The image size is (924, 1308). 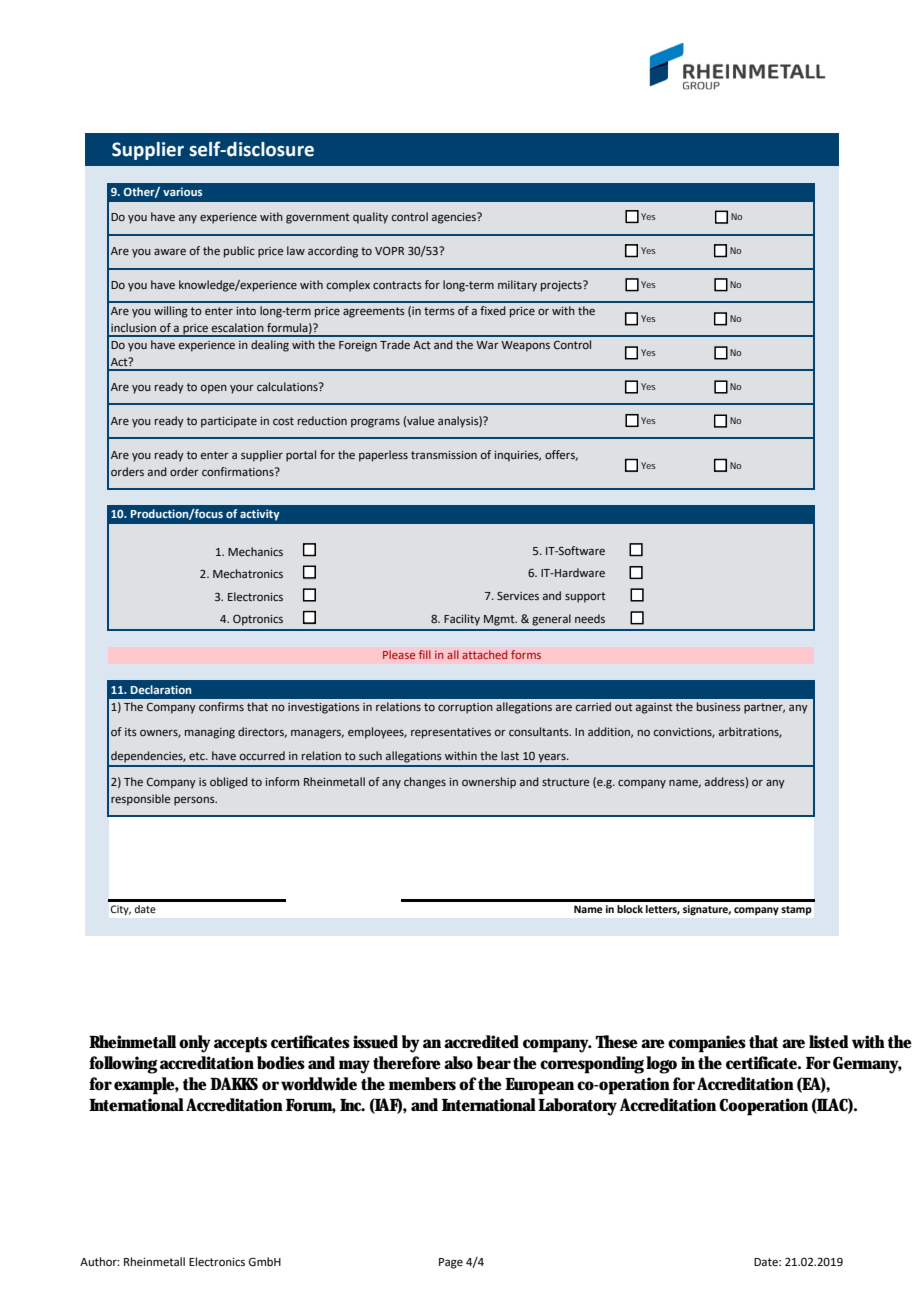 I want to click on activity, so click(x=260, y=515).
